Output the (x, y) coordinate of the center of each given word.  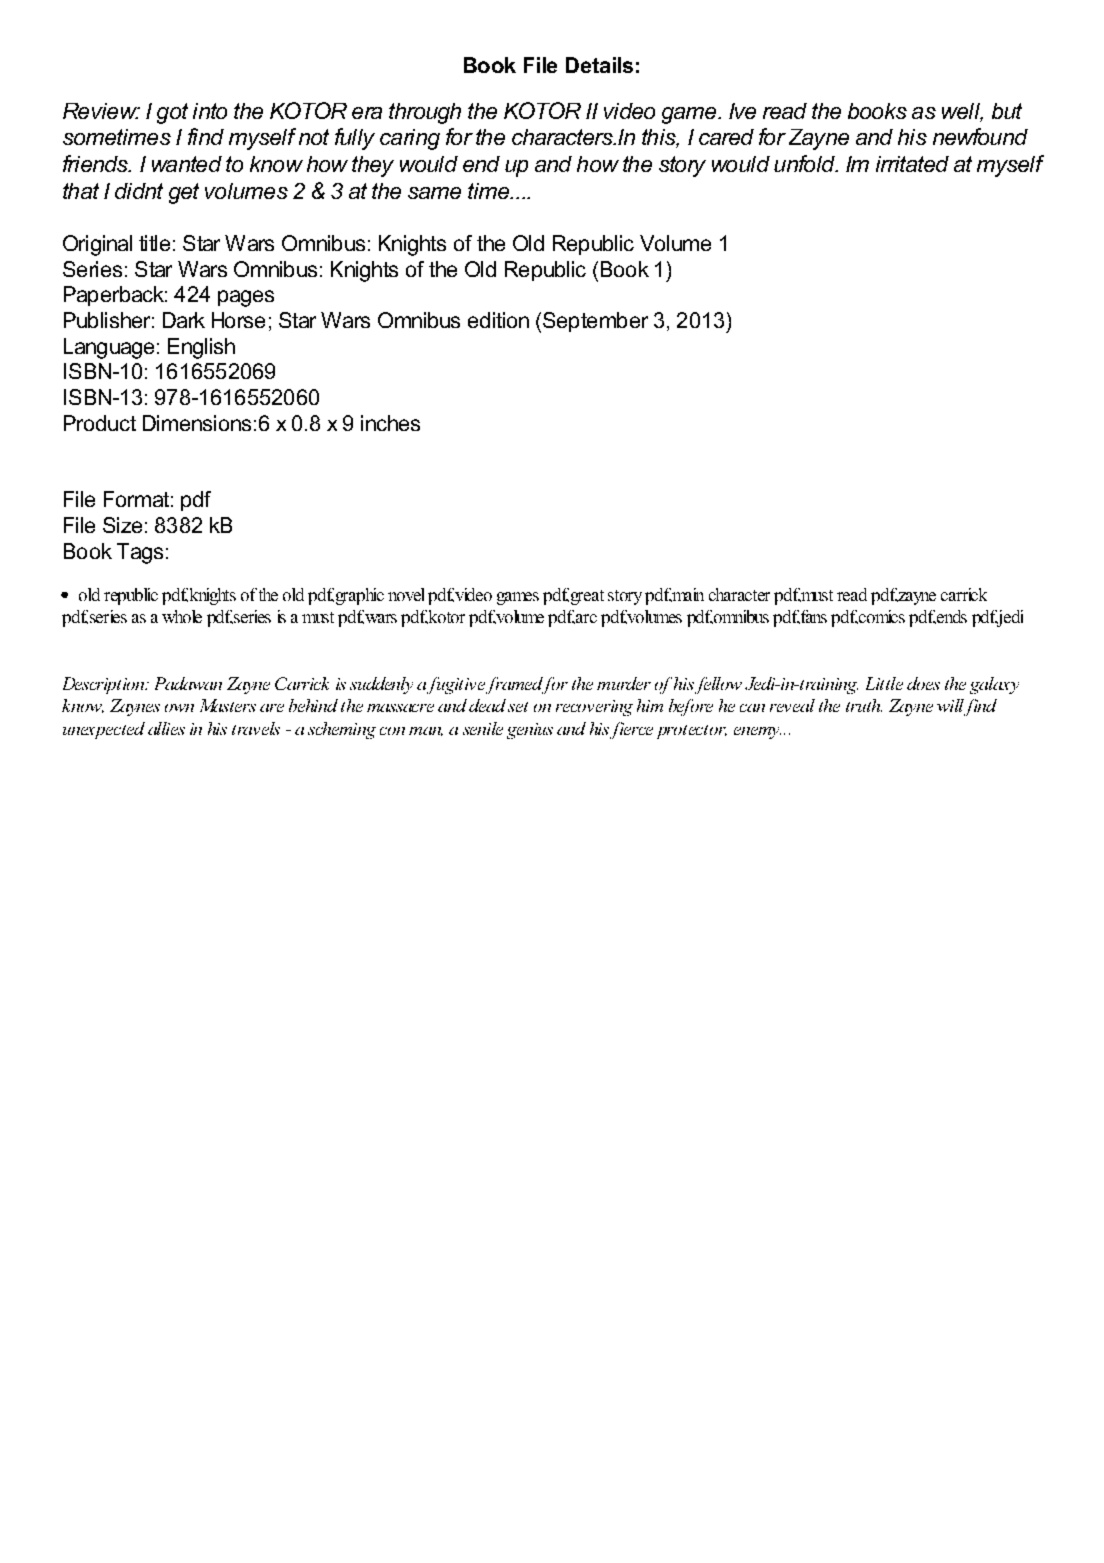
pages (246, 298)
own (179, 708)
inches (390, 423)
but (1007, 111)
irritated (912, 164)
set (518, 707)
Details (599, 65)
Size (122, 525)
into (210, 111)
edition (498, 320)
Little (884, 683)
